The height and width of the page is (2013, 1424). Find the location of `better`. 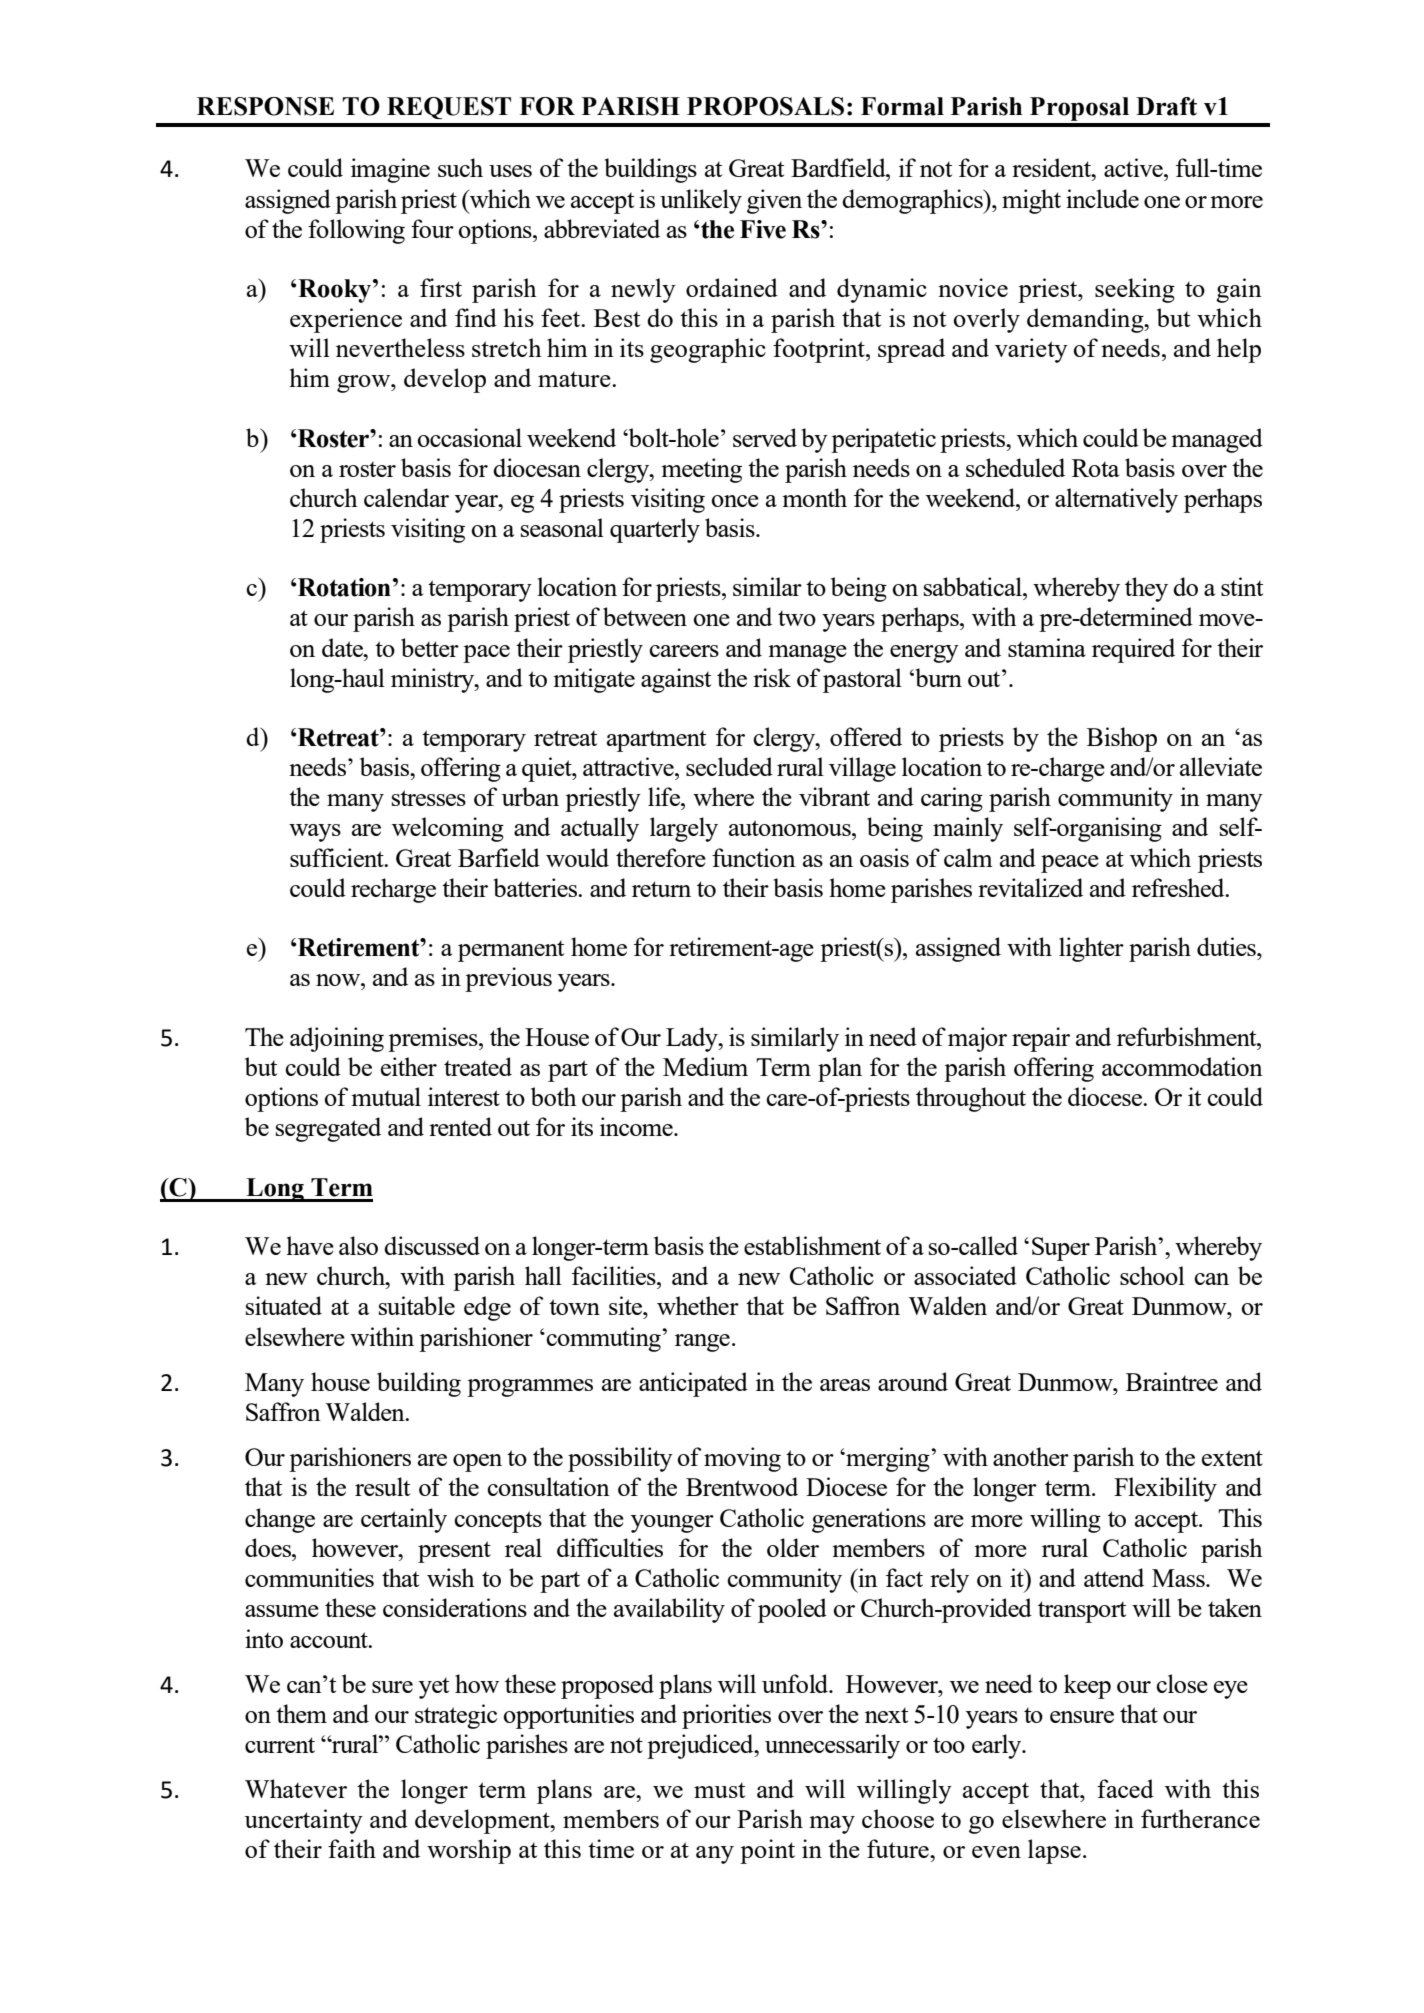

better is located at coordinates (430, 647).
